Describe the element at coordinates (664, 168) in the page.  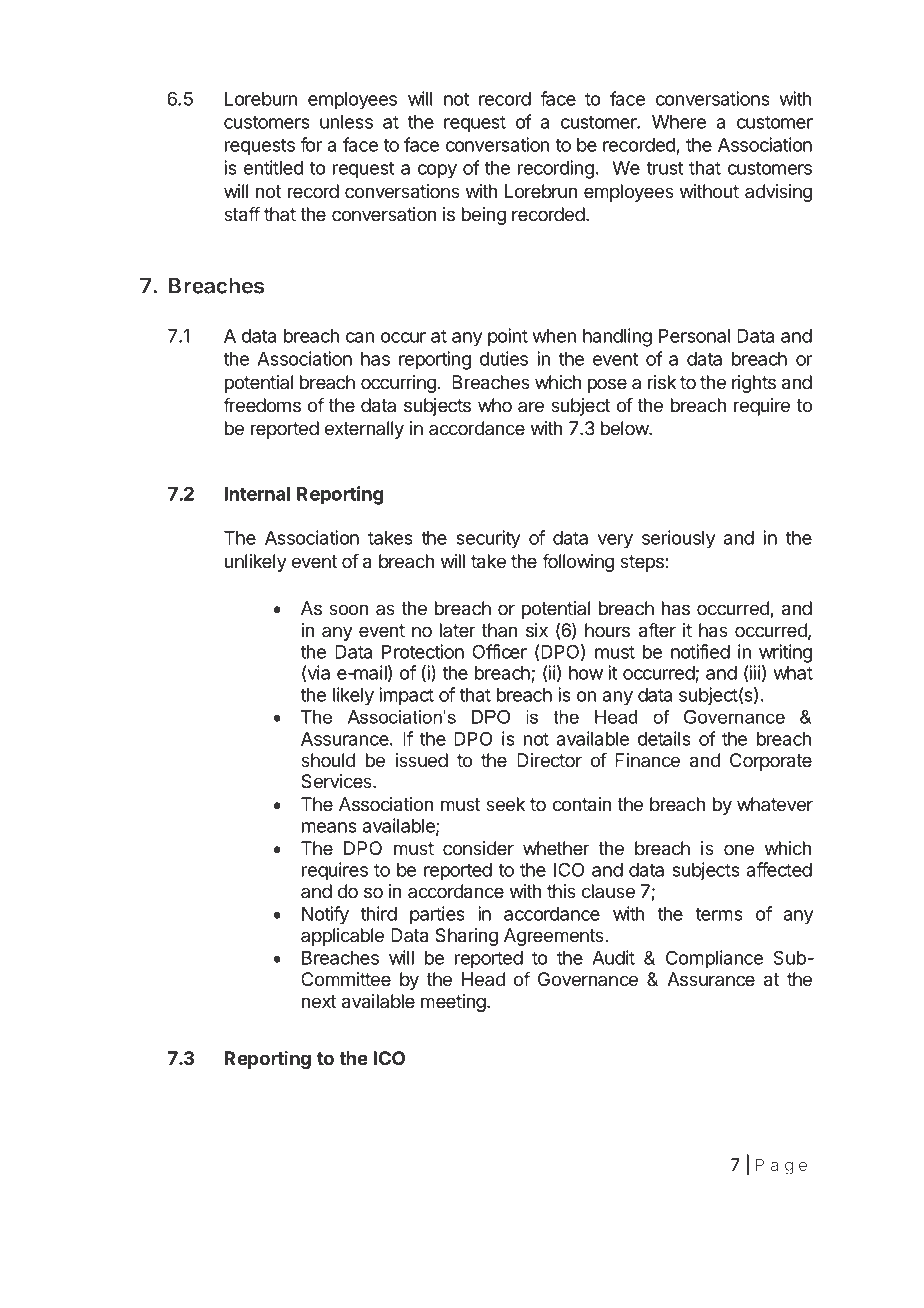
I see `trust` at that location.
